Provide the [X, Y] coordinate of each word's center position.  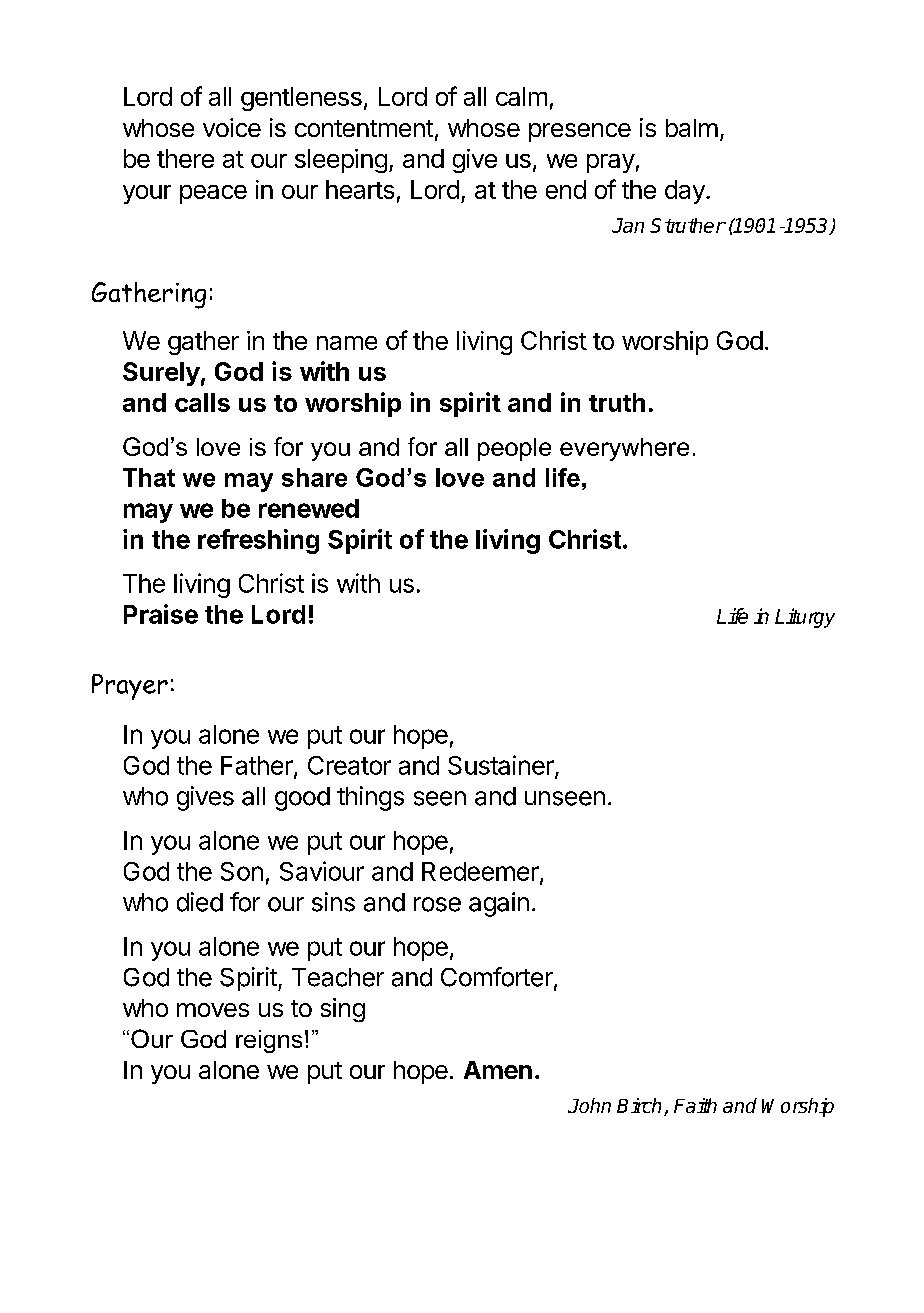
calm [521, 96]
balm [692, 128]
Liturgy [805, 618]
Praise [161, 614]
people [514, 449]
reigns [269, 1041]
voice [232, 127]
